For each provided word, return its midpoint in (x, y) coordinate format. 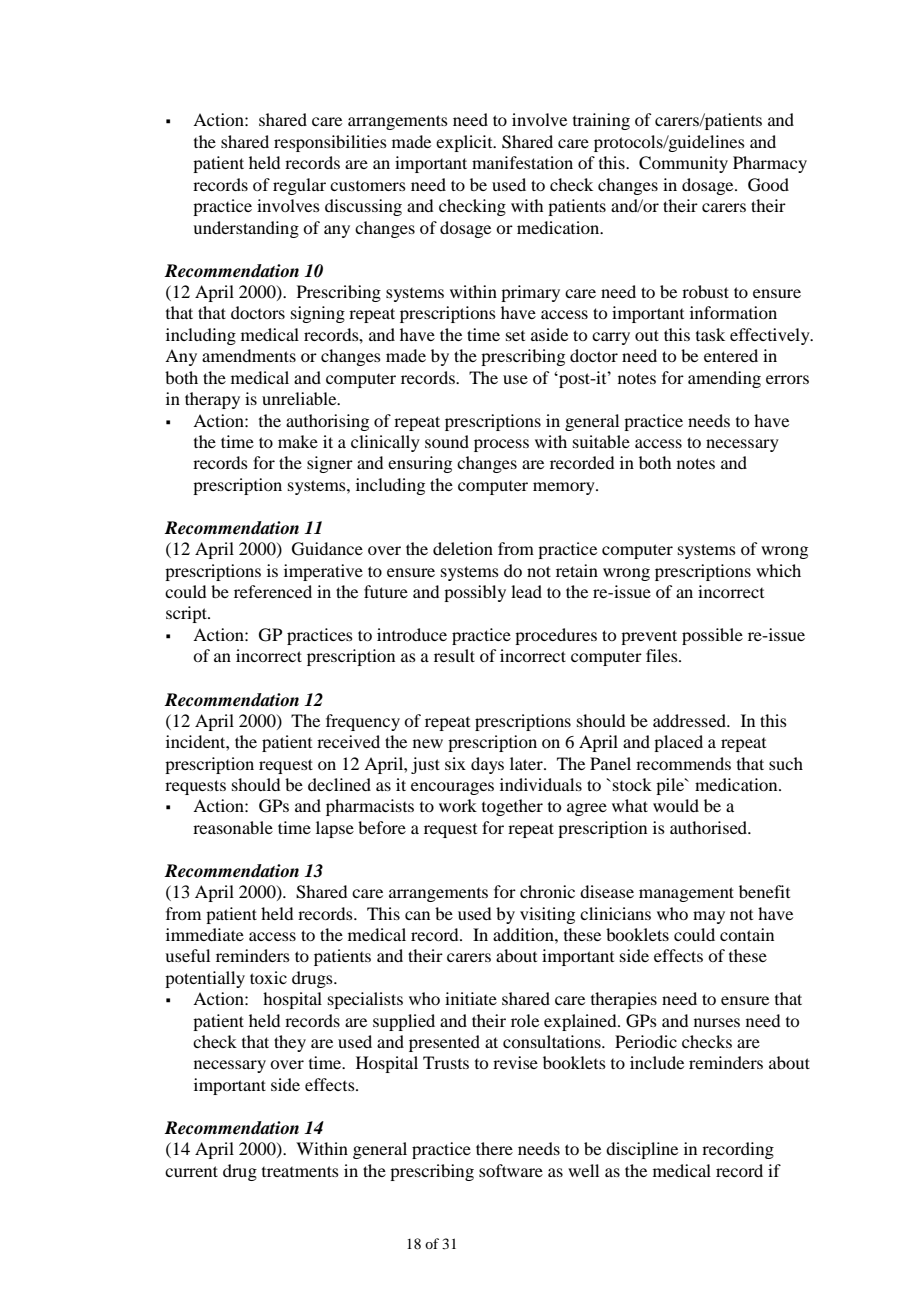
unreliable (300, 398)
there (494, 1148)
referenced (273, 591)
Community (683, 164)
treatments (300, 1171)
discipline (642, 1150)
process (501, 445)
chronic (547, 891)
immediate (205, 934)
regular (299, 186)
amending (724, 379)
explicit (465, 143)
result (454, 655)
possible (712, 636)
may (709, 917)
